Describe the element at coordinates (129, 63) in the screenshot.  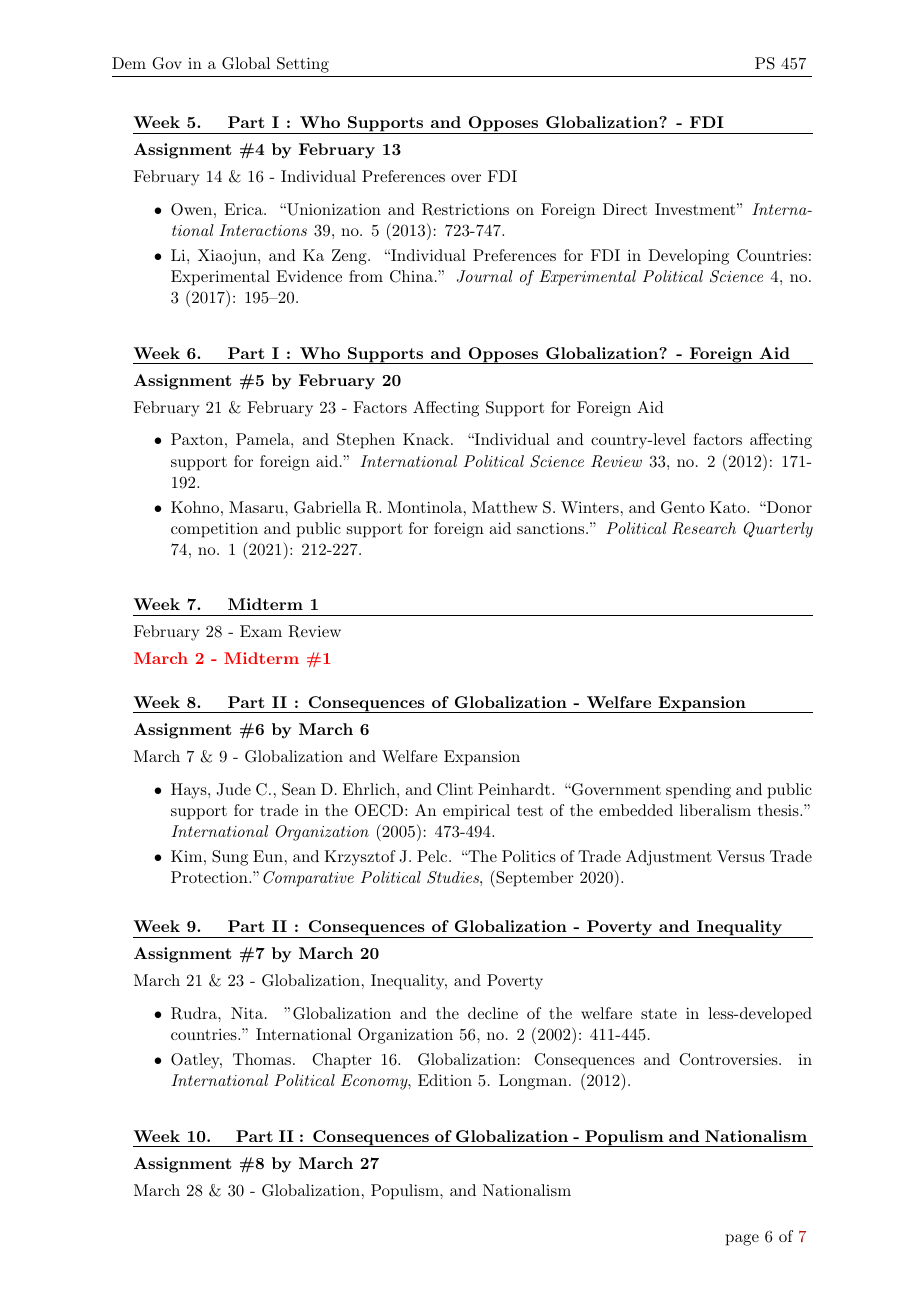
I see `Dem` at that location.
